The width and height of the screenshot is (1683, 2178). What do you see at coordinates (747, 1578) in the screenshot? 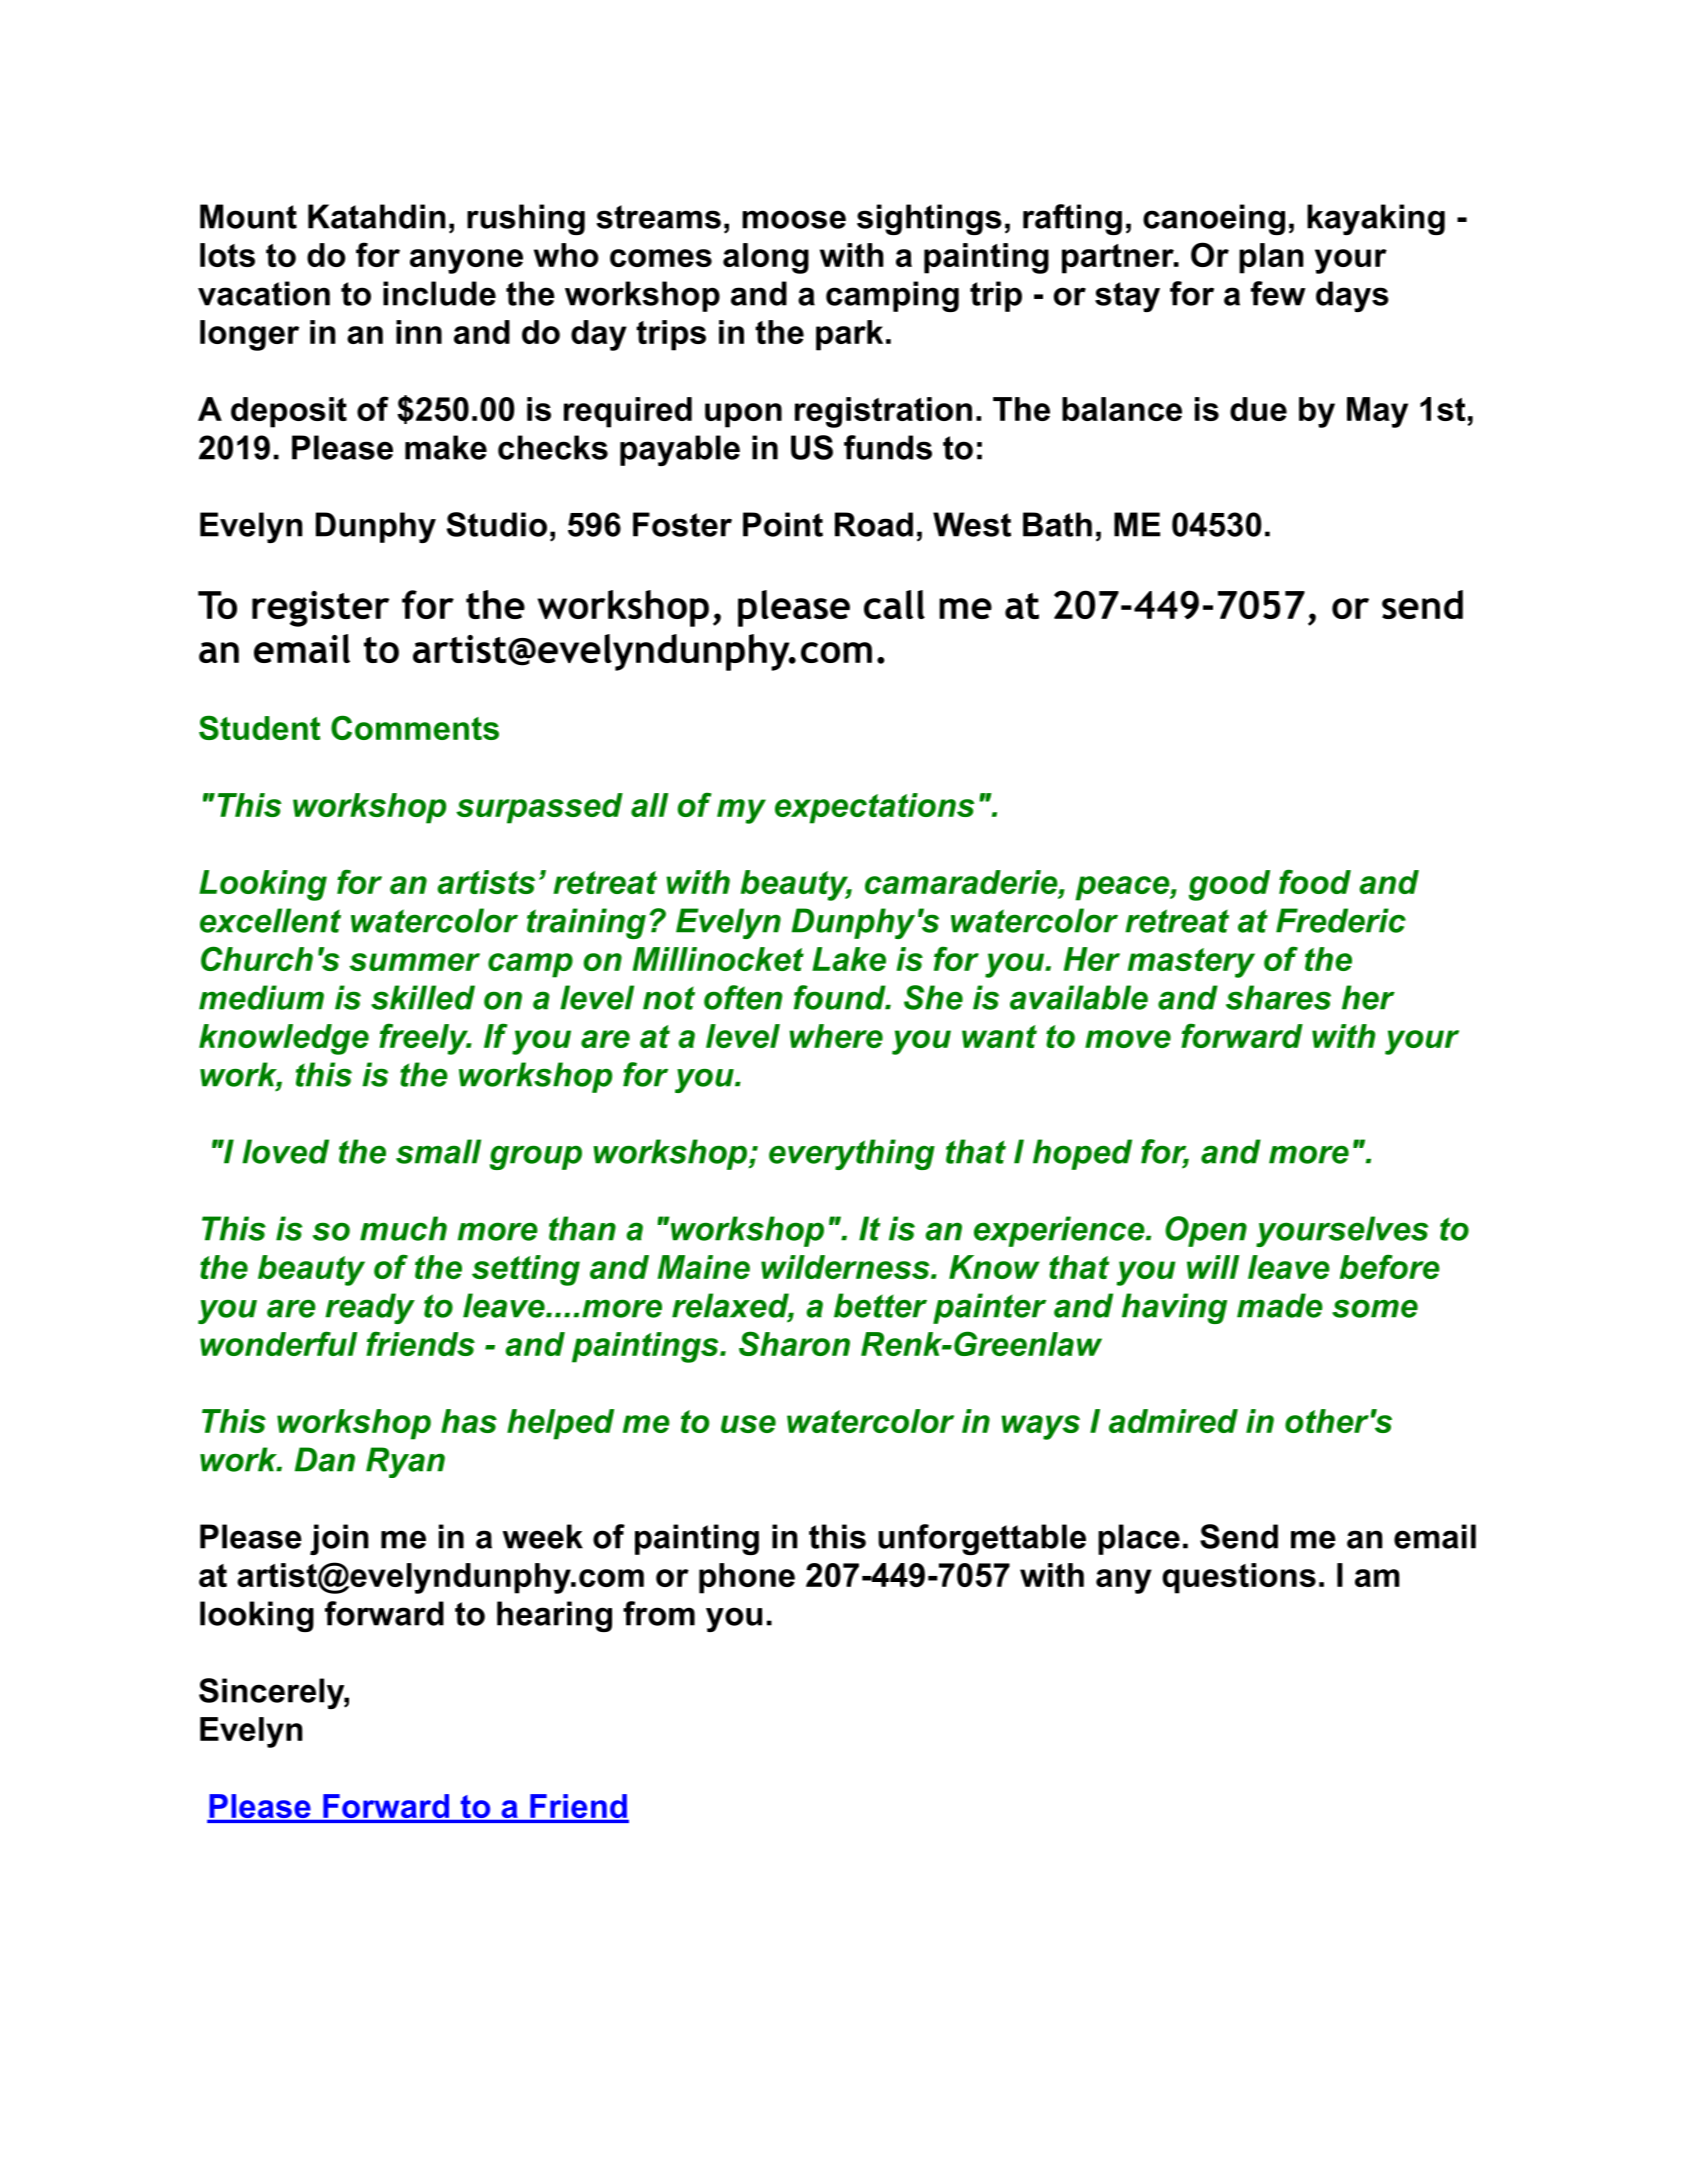
I see `phone` at bounding box center [747, 1578].
